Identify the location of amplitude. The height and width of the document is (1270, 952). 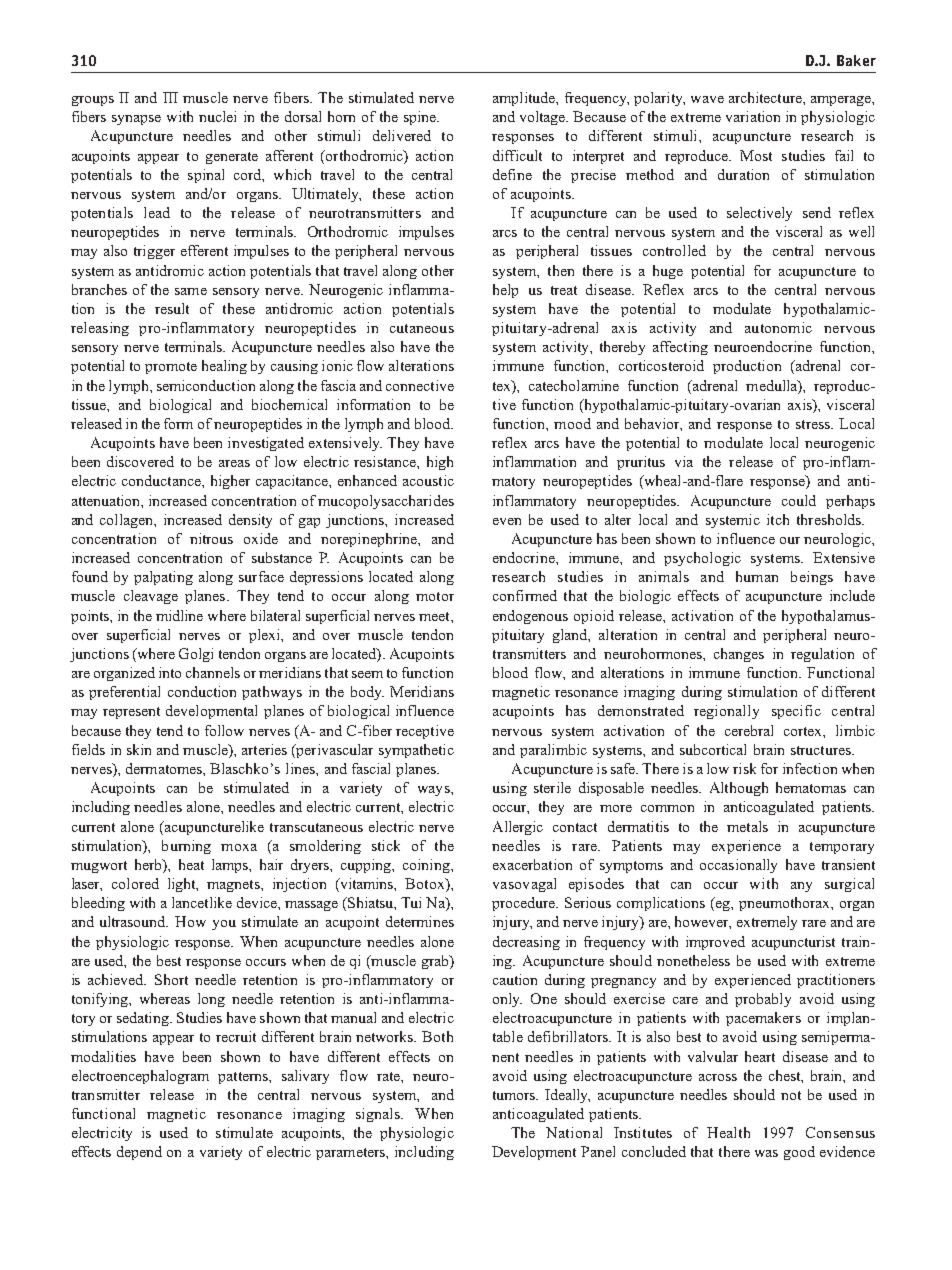
(525, 99).
